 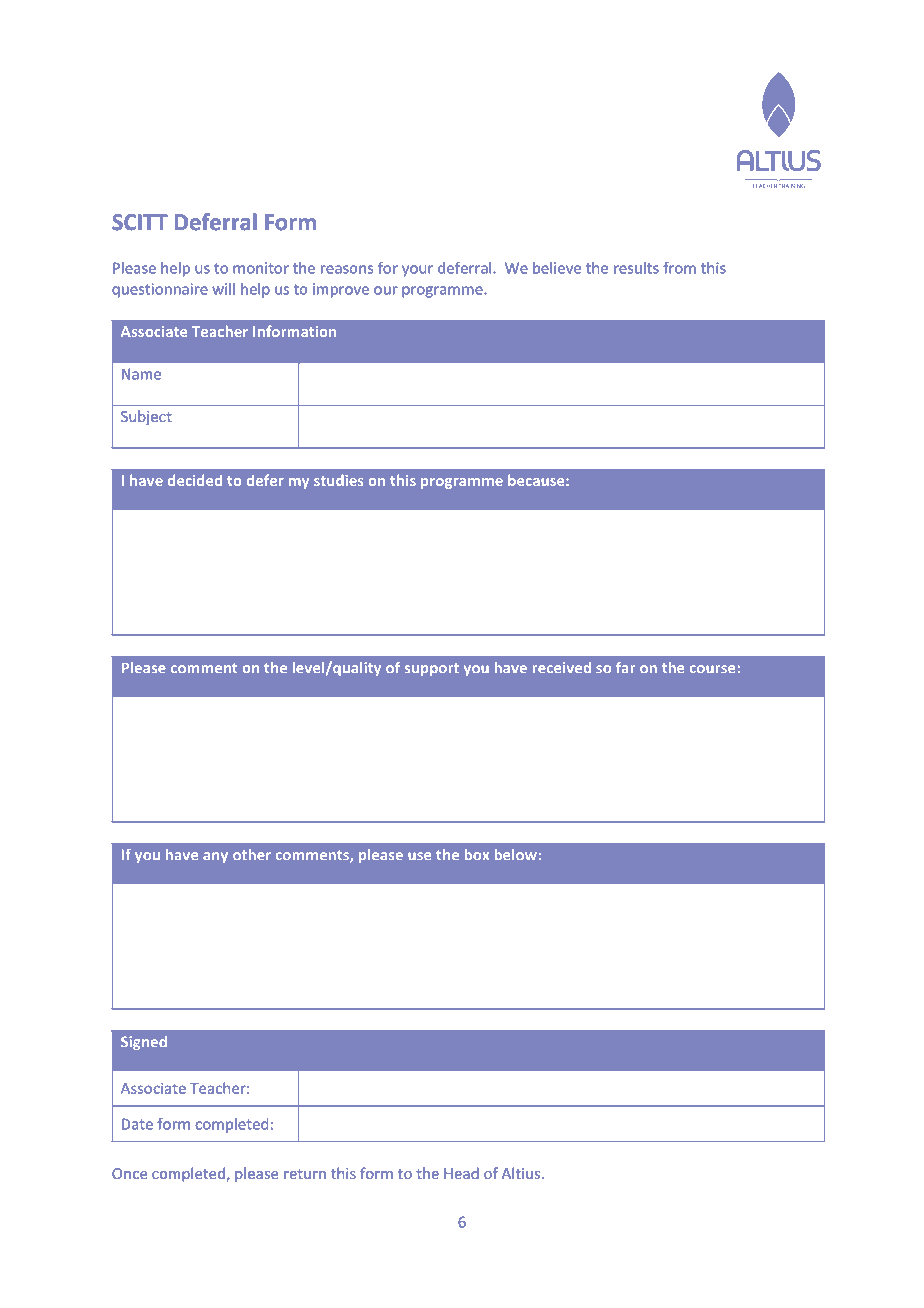 What do you see at coordinates (625, 667) in the page?
I see `far` at bounding box center [625, 667].
